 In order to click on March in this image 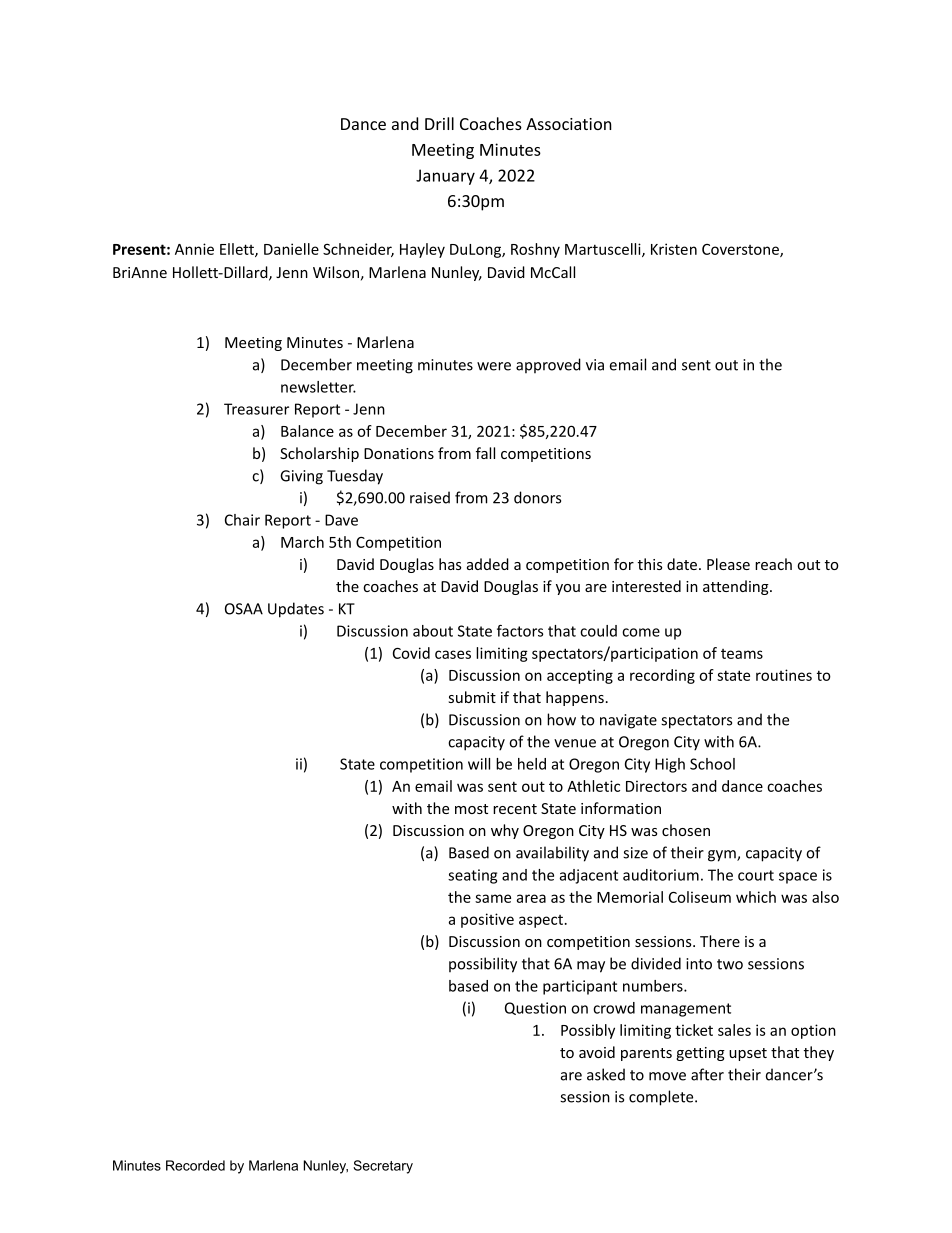, I will do `click(302, 542)`.
